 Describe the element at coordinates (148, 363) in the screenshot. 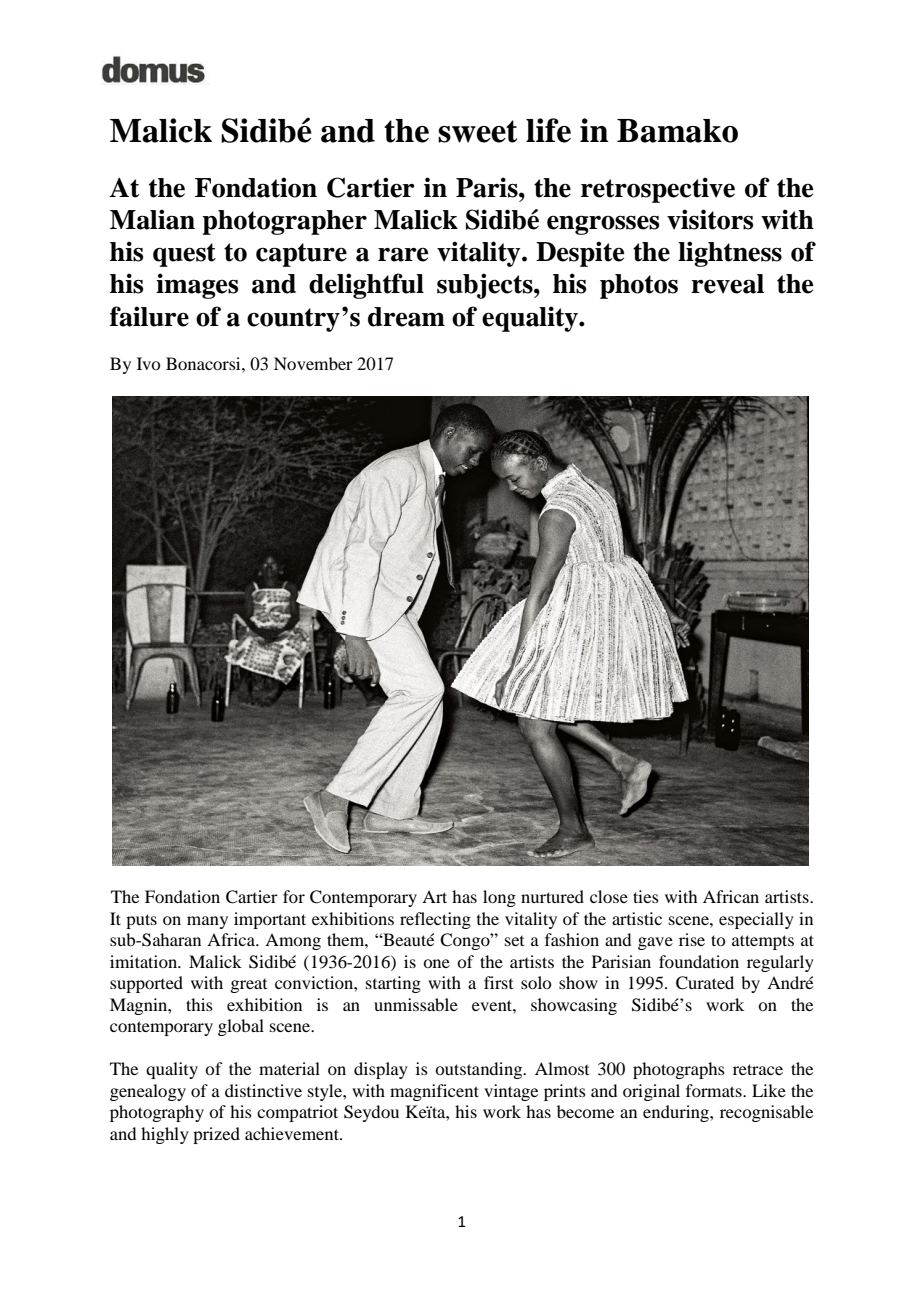

I see `Ivo` at that location.
